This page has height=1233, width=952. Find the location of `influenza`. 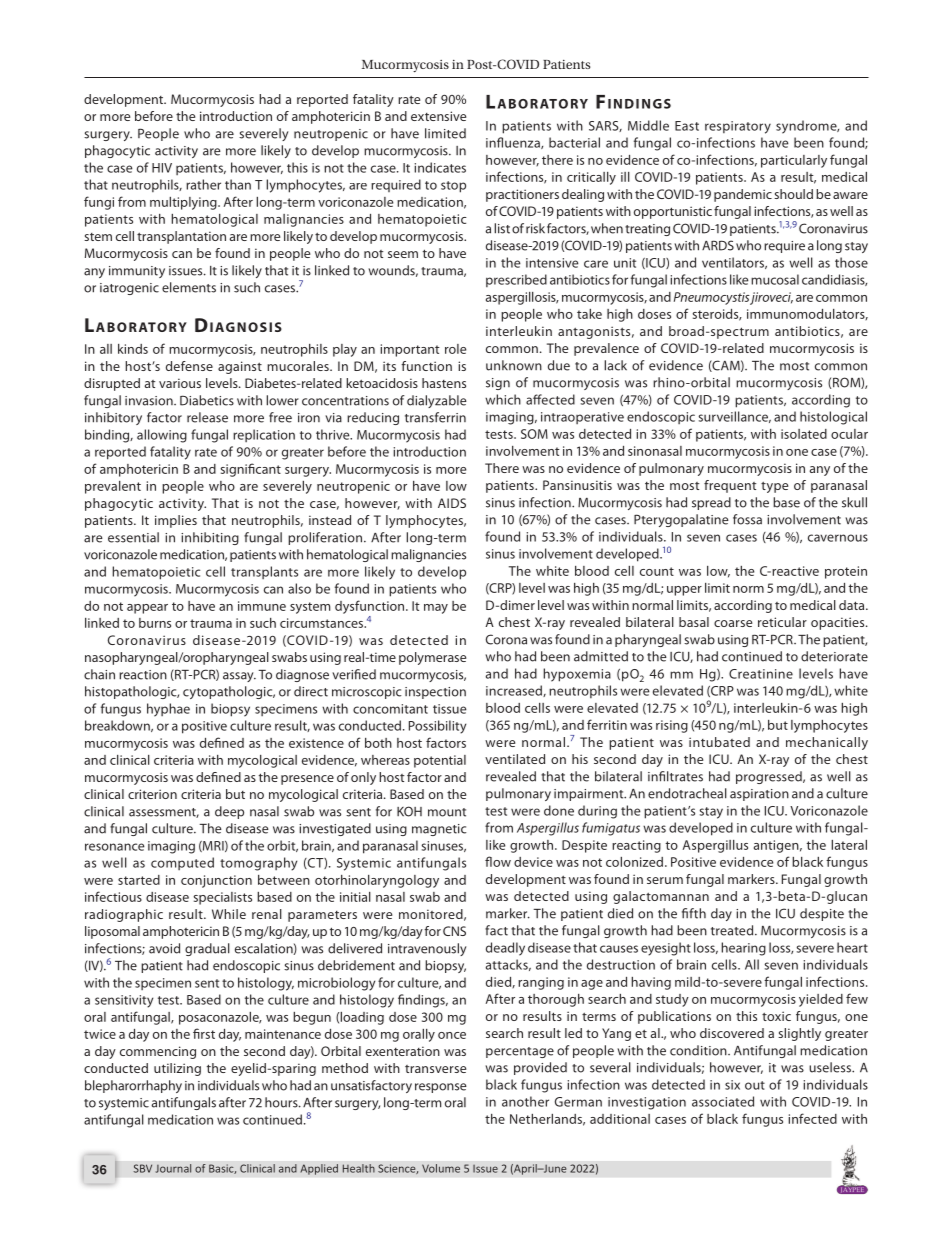

influenza is located at coordinates (514, 143).
